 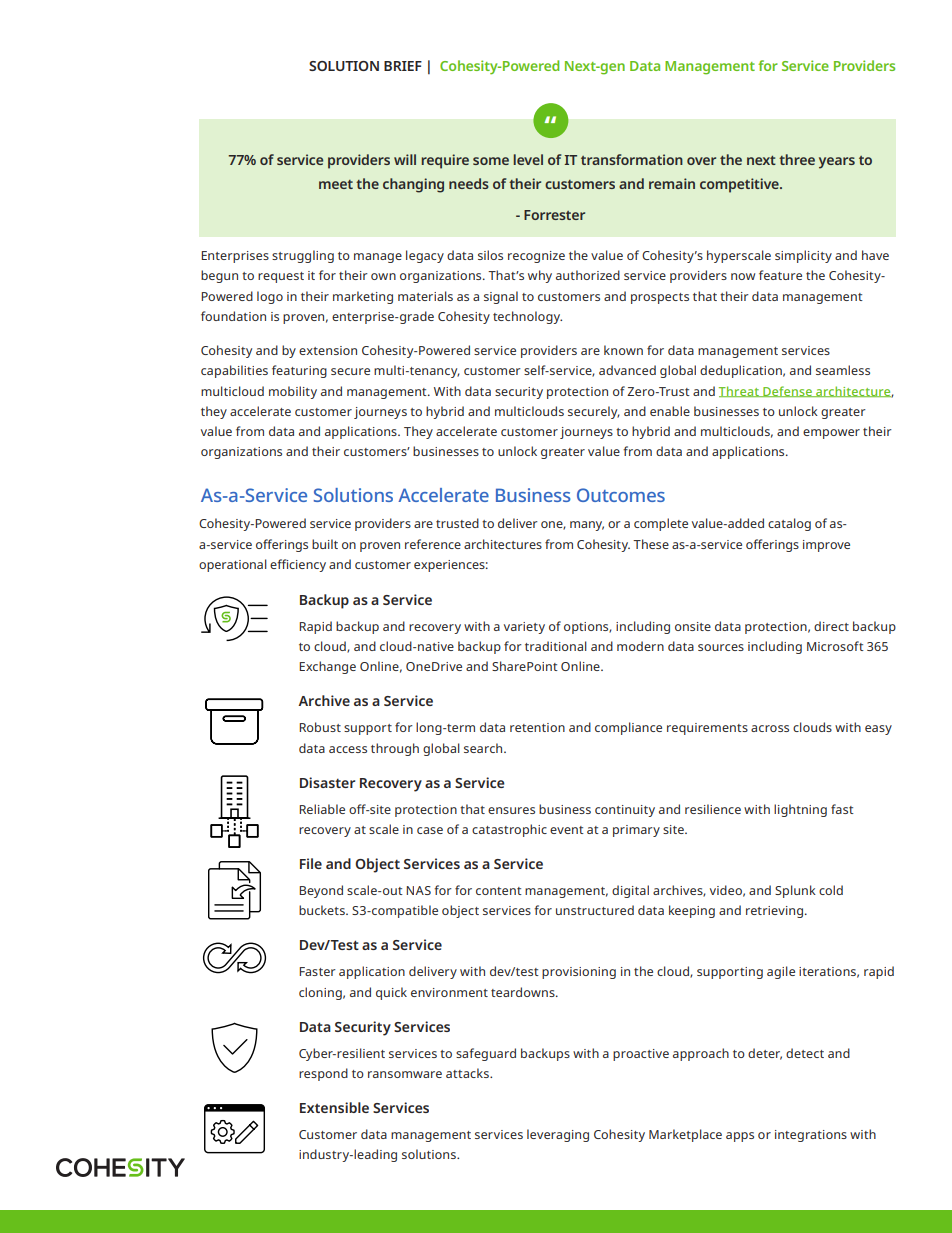 What do you see at coordinates (558, 1135) in the screenshot?
I see `leveraging` at bounding box center [558, 1135].
